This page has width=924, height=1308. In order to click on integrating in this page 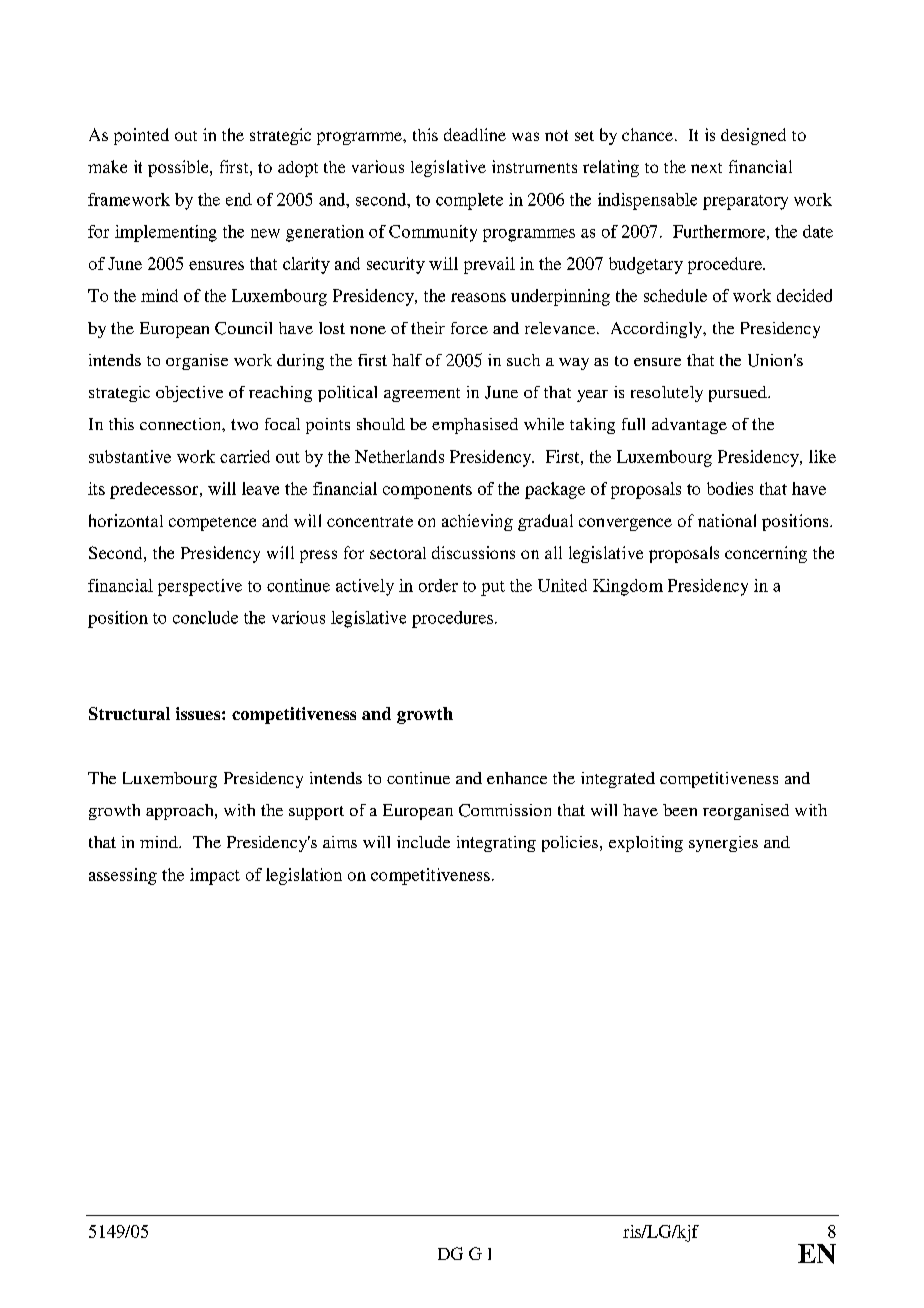, I will do `click(496, 844)`.
